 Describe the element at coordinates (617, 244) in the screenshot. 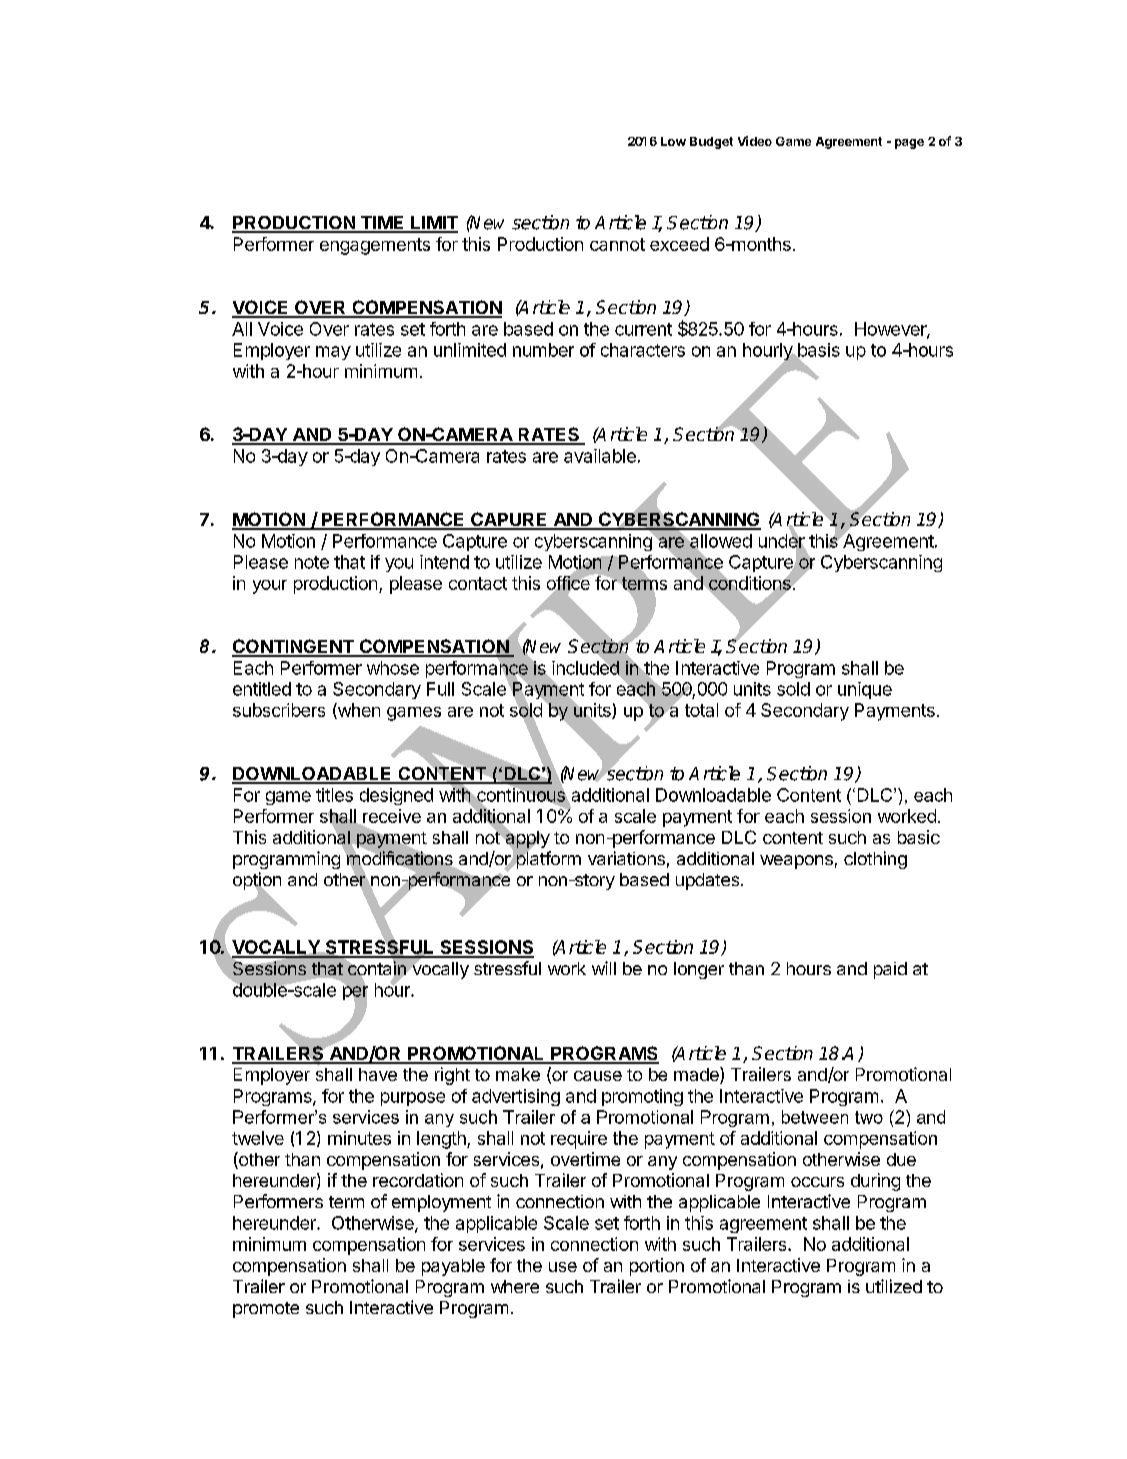

I see `cannot` at that location.
